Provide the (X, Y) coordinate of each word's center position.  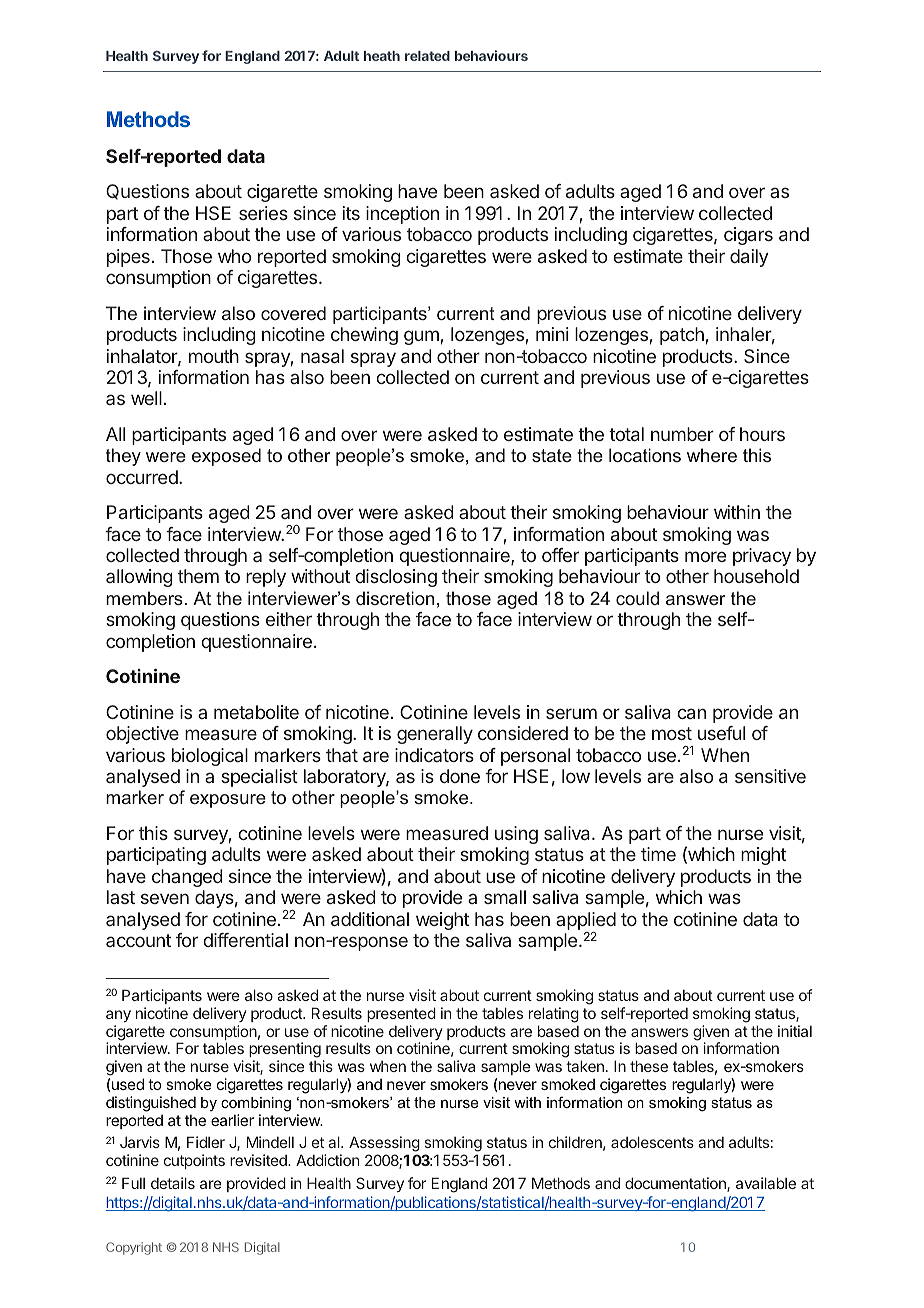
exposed (226, 457)
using (516, 835)
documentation (676, 1184)
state (552, 455)
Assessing (384, 1145)
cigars (748, 236)
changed (187, 878)
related (427, 56)
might (763, 856)
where (712, 455)
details (173, 1183)
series (263, 213)
